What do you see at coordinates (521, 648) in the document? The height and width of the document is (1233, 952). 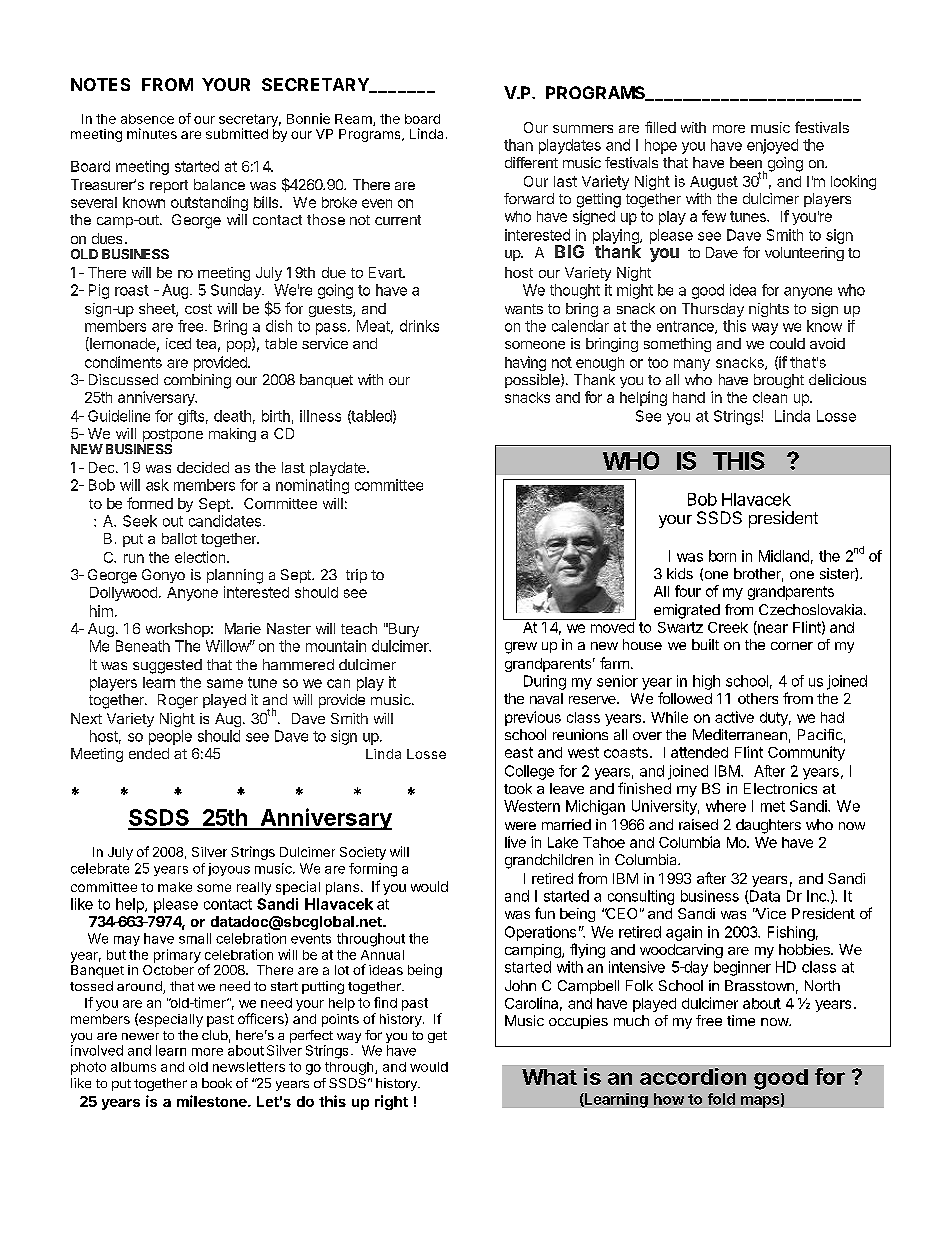 I see `grew` at bounding box center [521, 648].
